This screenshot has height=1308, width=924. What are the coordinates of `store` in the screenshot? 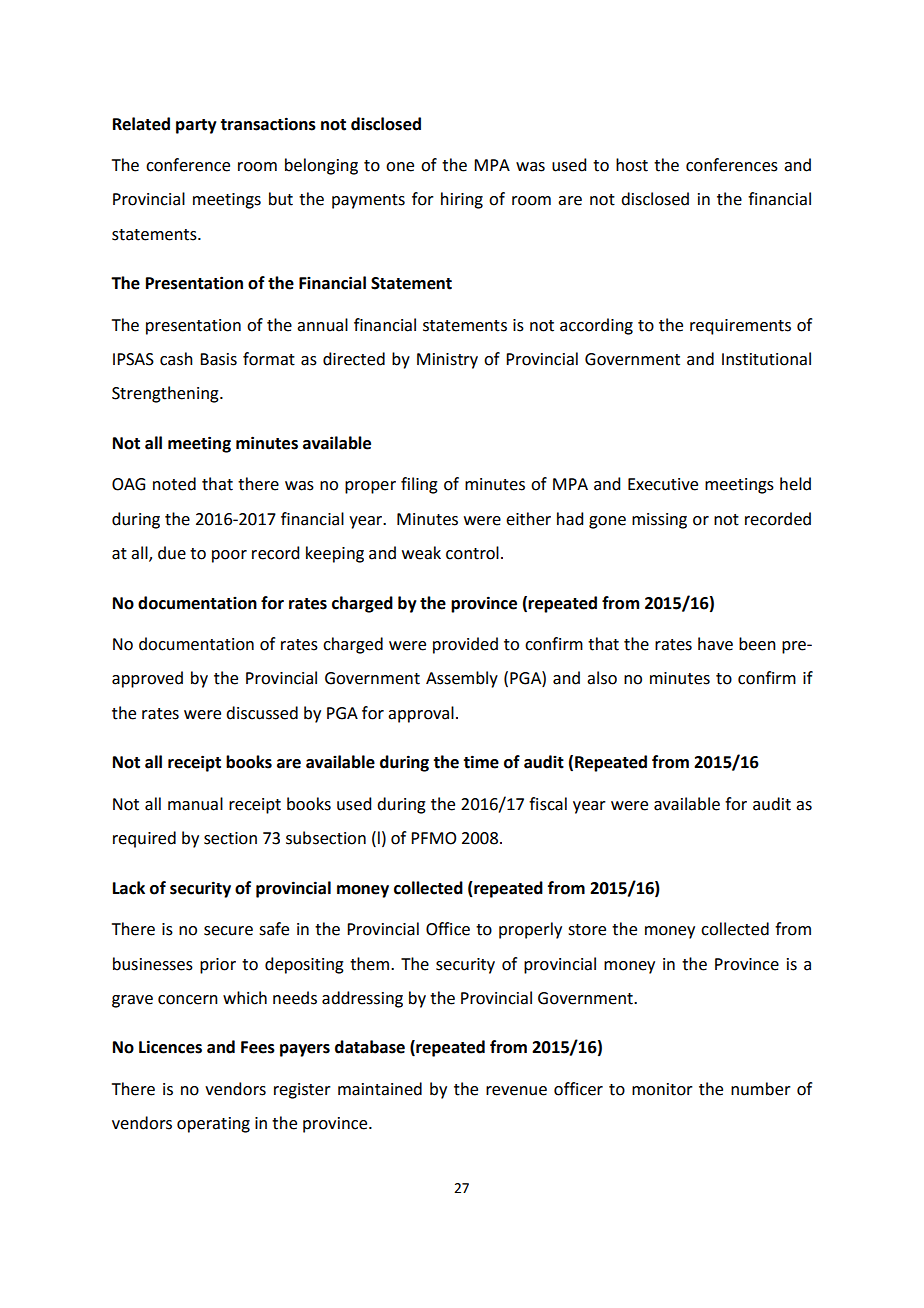 It's located at (587, 930).
